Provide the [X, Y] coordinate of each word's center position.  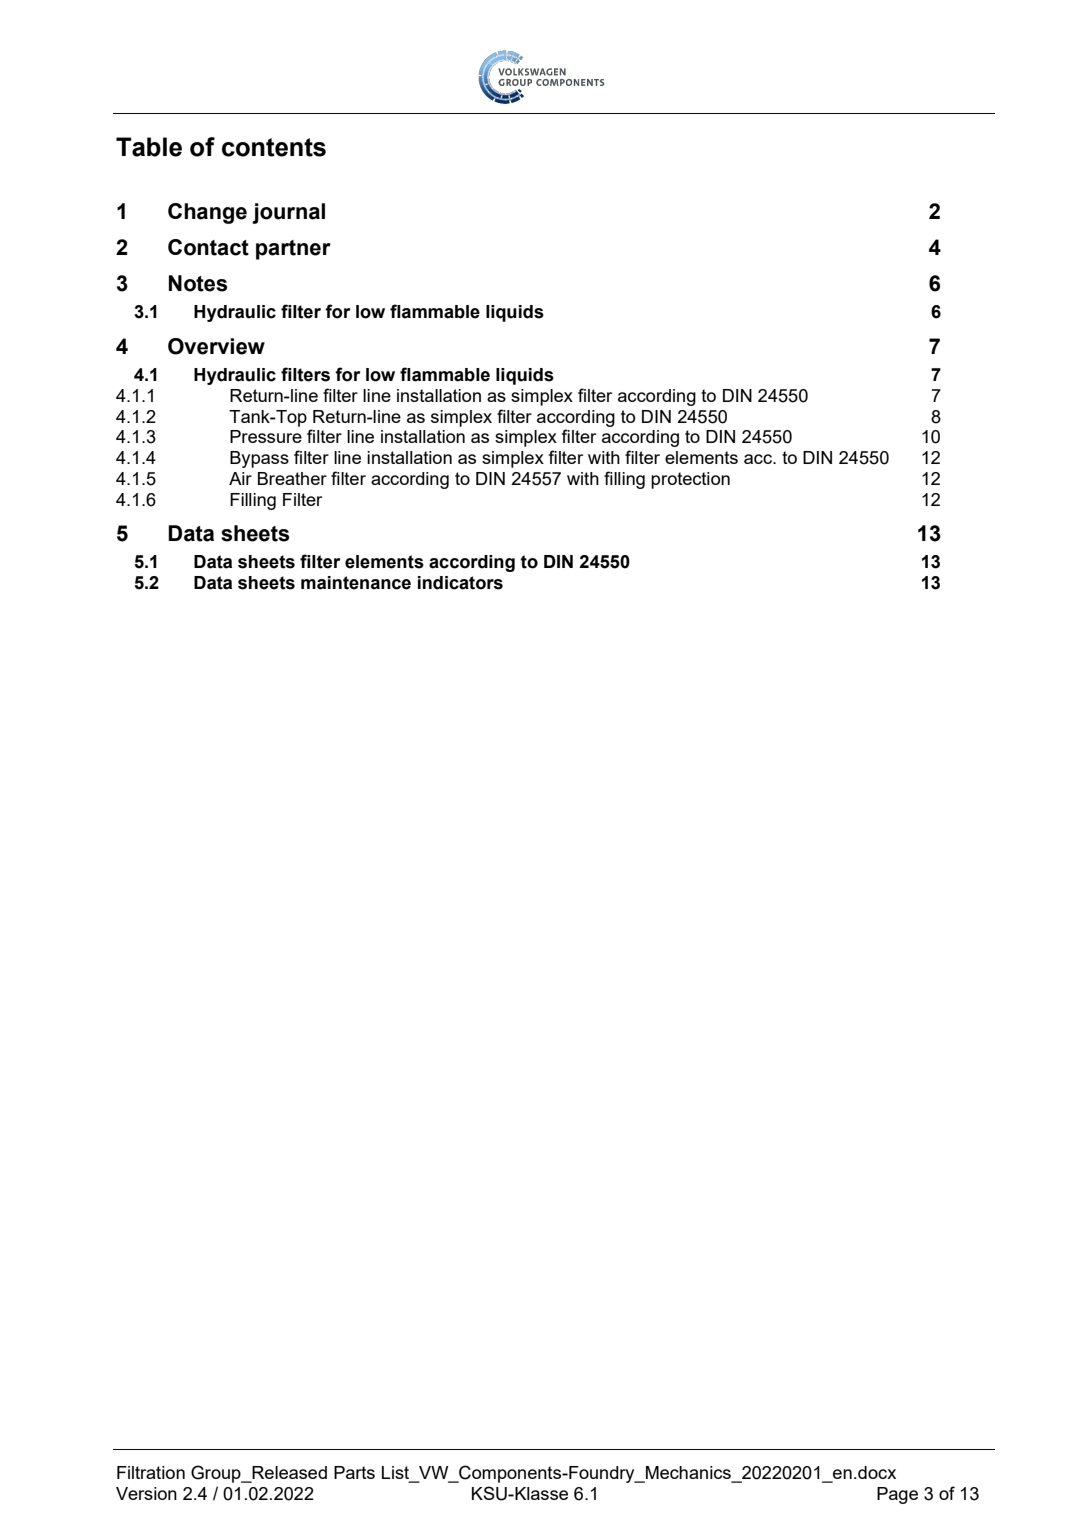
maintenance [356, 583]
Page [897, 1495]
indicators [460, 583]
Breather [292, 478]
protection [690, 480]
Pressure [266, 436]
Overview [216, 346]
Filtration [151, 1472]
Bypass [259, 459]
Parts [354, 1472]
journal [288, 213]
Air [240, 478]
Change [207, 213]
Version [146, 1493]
